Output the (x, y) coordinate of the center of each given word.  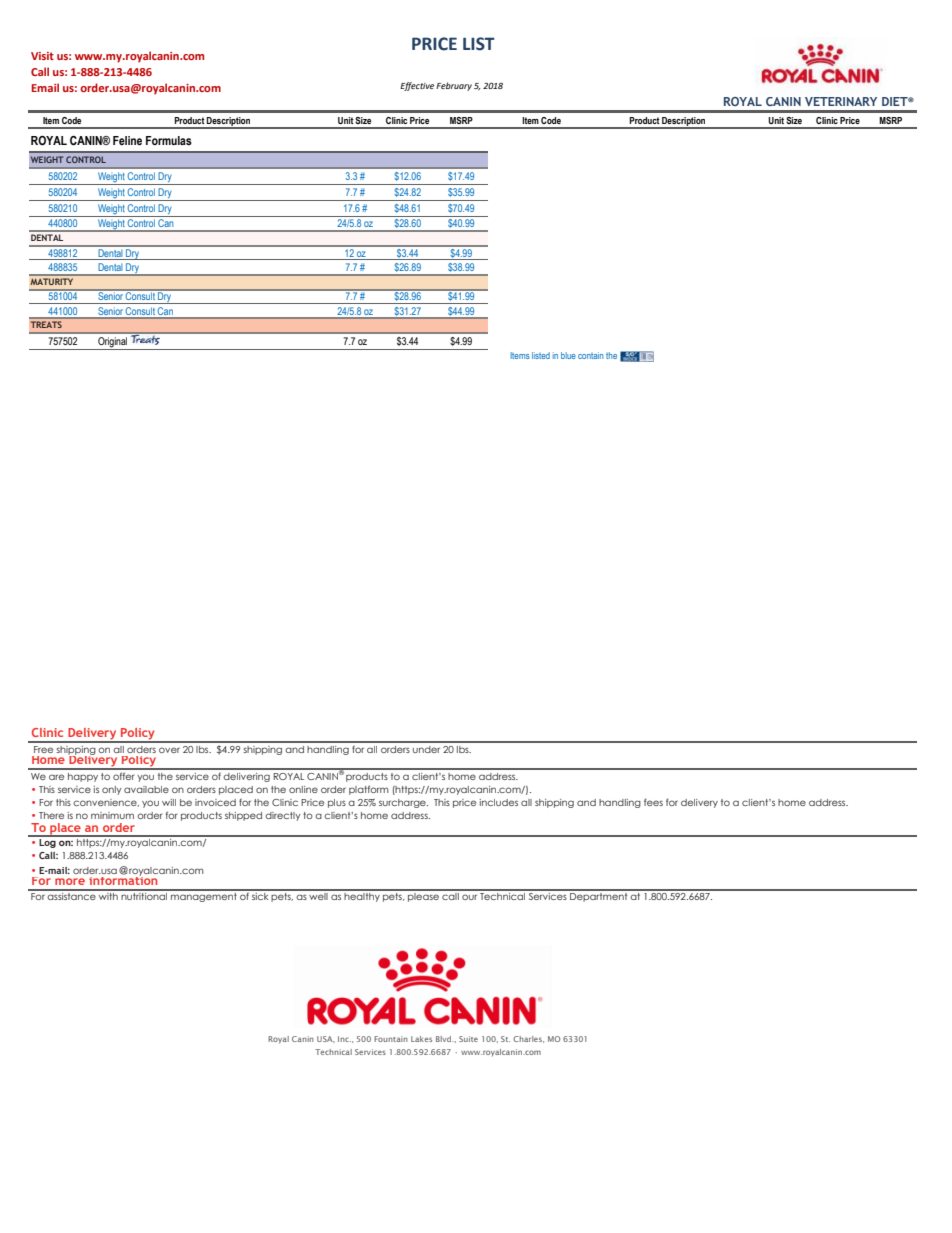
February (454, 86)
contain (590, 355)
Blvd (445, 1039)
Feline (127, 140)
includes (499, 802)
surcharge (403, 803)
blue (568, 355)
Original (113, 343)
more (70, 881)
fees (653, 802)
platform (369, 790)
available (146, 789)
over (169, 750)
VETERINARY (841, 101)
